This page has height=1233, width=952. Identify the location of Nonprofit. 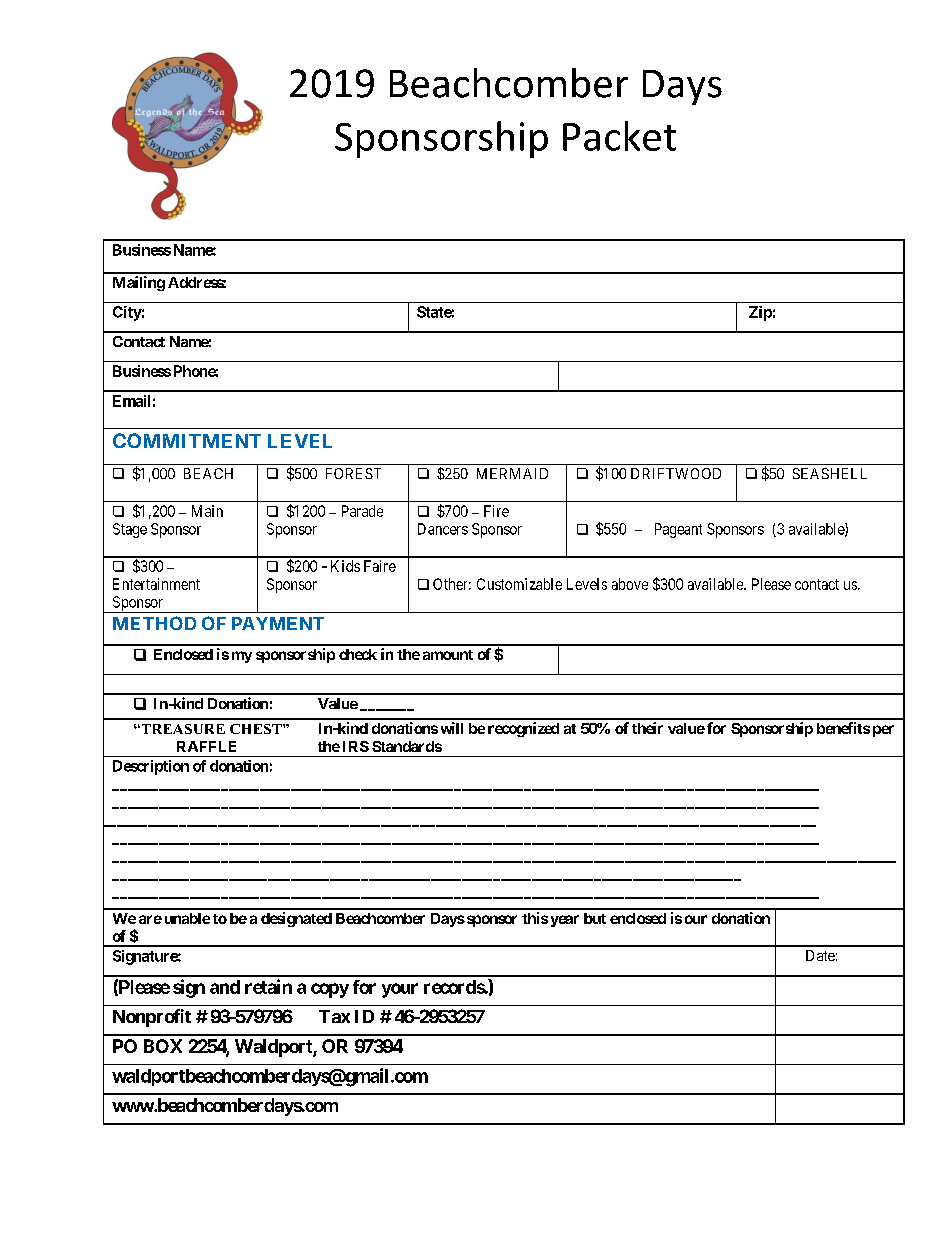
(152, 1018).
